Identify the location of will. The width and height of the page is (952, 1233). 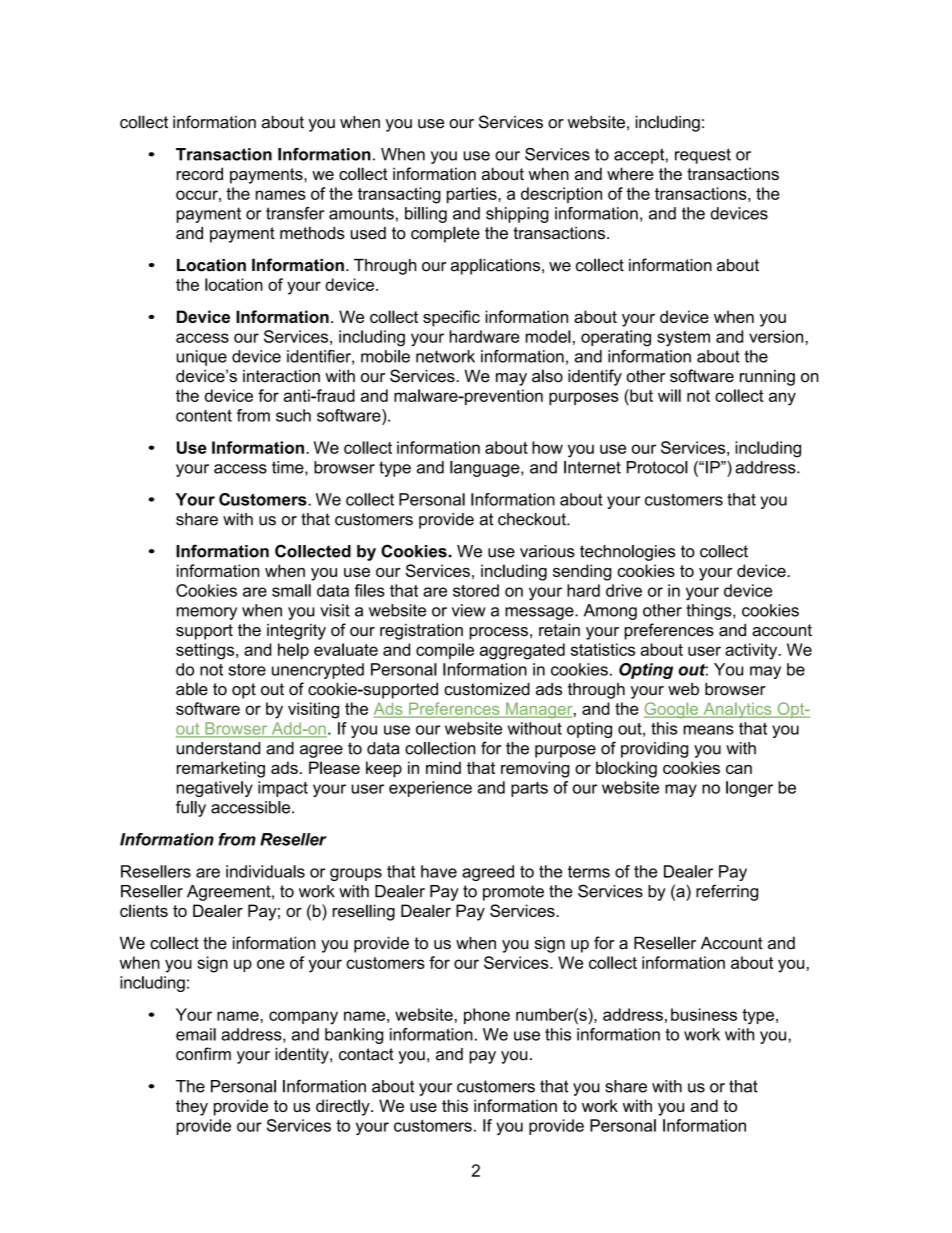
(669, 395).
